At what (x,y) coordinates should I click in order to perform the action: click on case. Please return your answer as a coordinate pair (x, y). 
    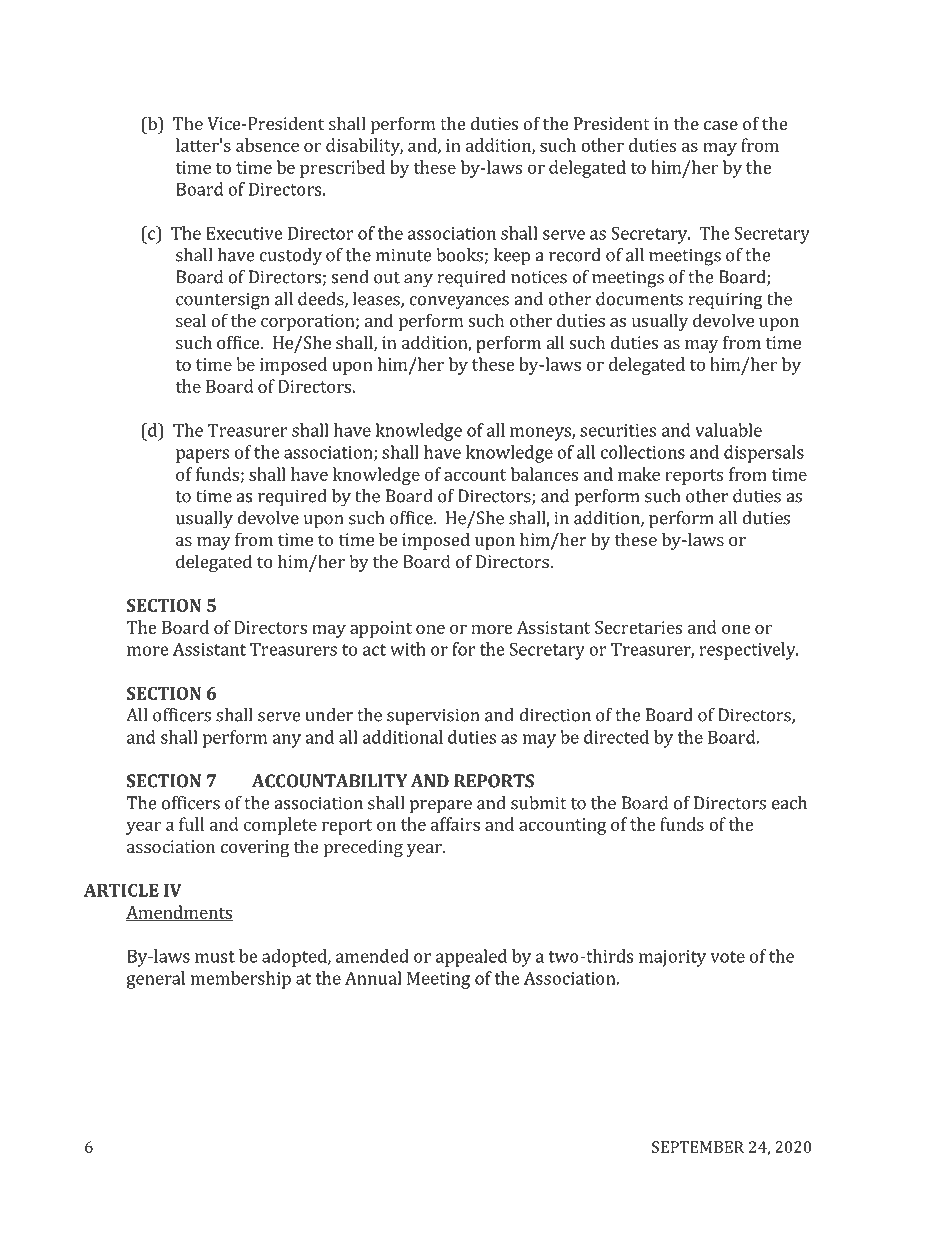
    Looking at the image, I should click on (721, 125).
